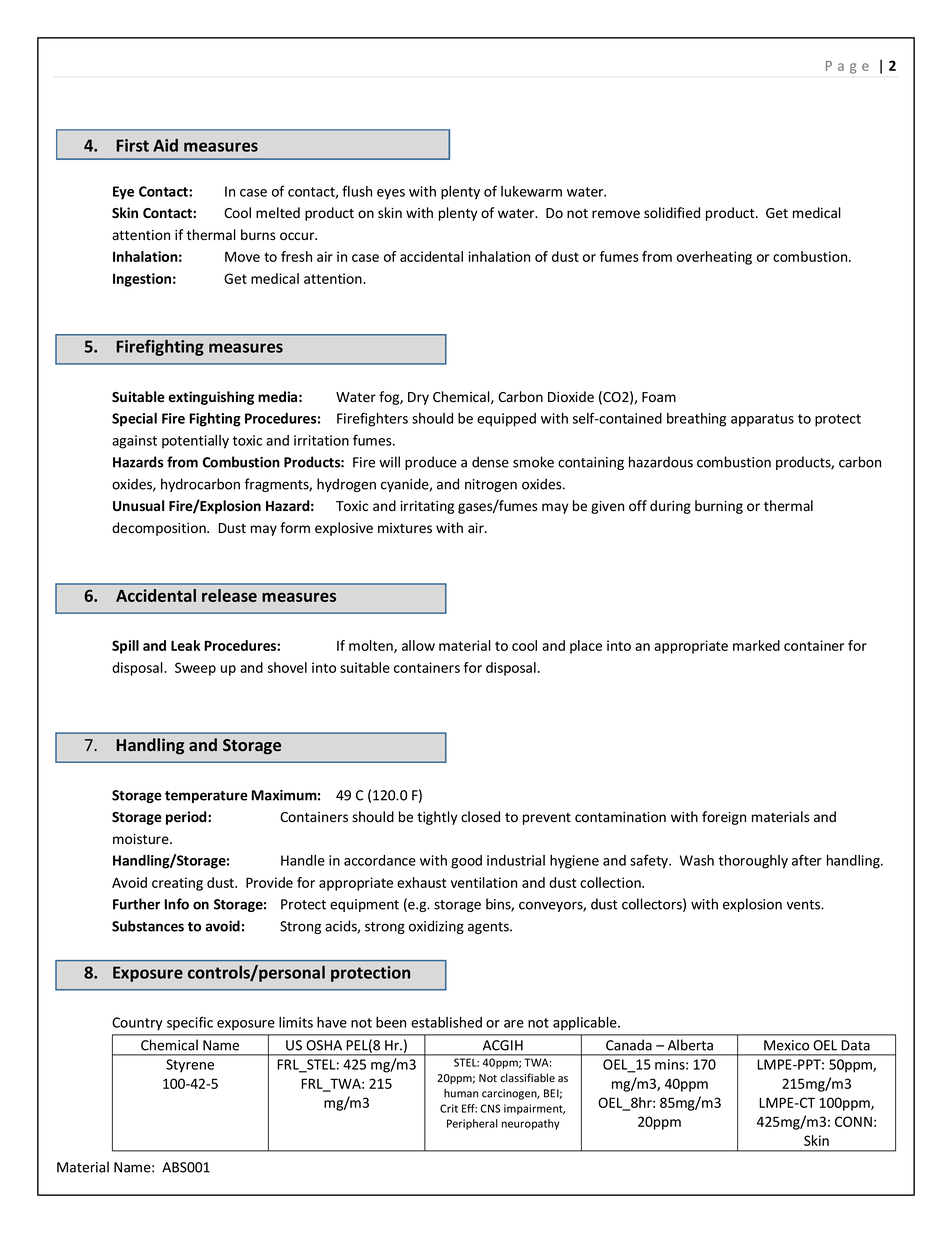 Image resolution: width=952 pixels, height=1233 pixels. Describe the element at coordinates (724, 818) in the screenshot. I see `foreign` at that location.
